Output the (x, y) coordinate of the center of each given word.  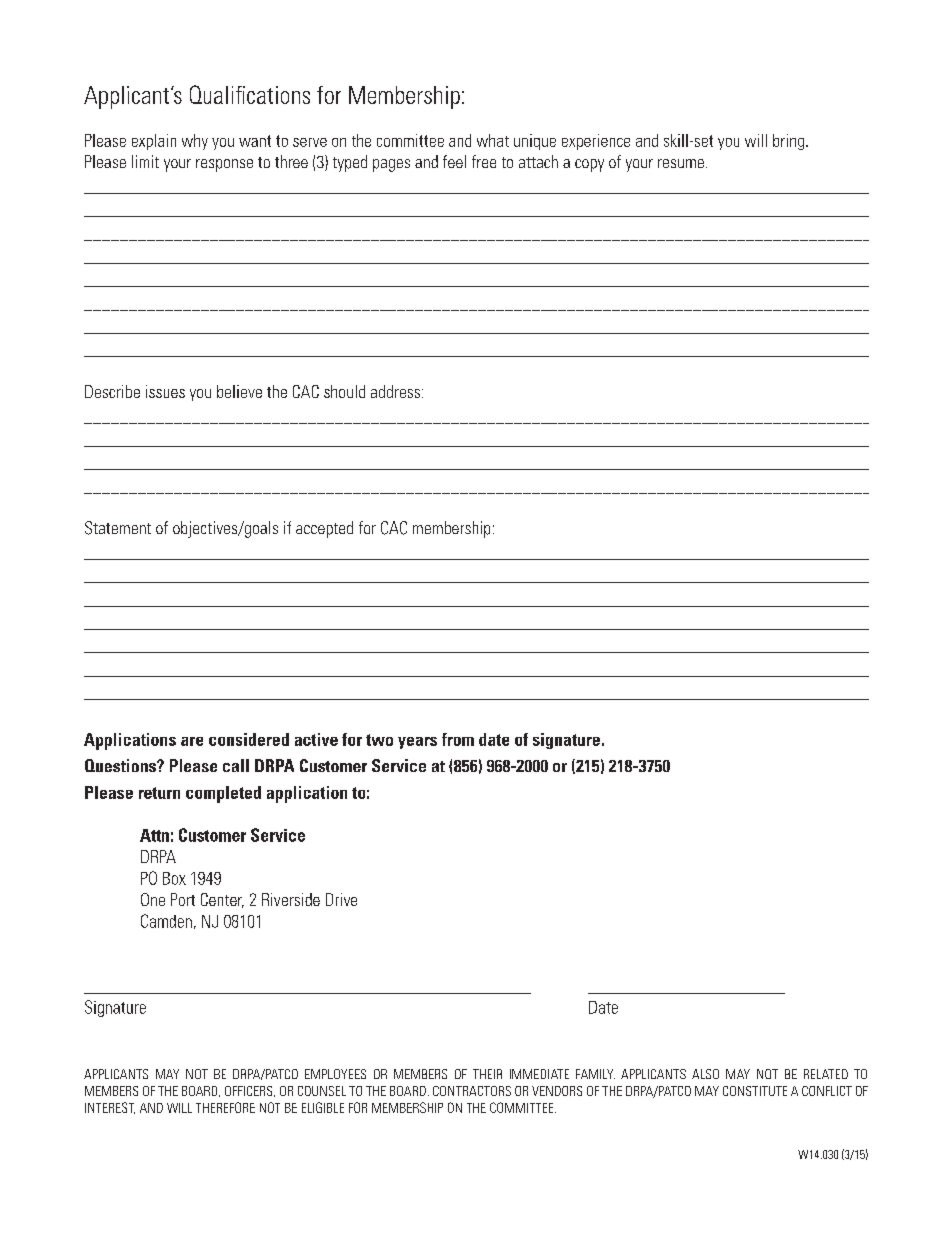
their (487, 1074)
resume (681, 163)
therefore (225, 1107)
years (417, 743)
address (395, 391)
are (192, 741)
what (493, 140)
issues (165, 391)
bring (790, 142)
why (195, 142)
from (458, 739)
